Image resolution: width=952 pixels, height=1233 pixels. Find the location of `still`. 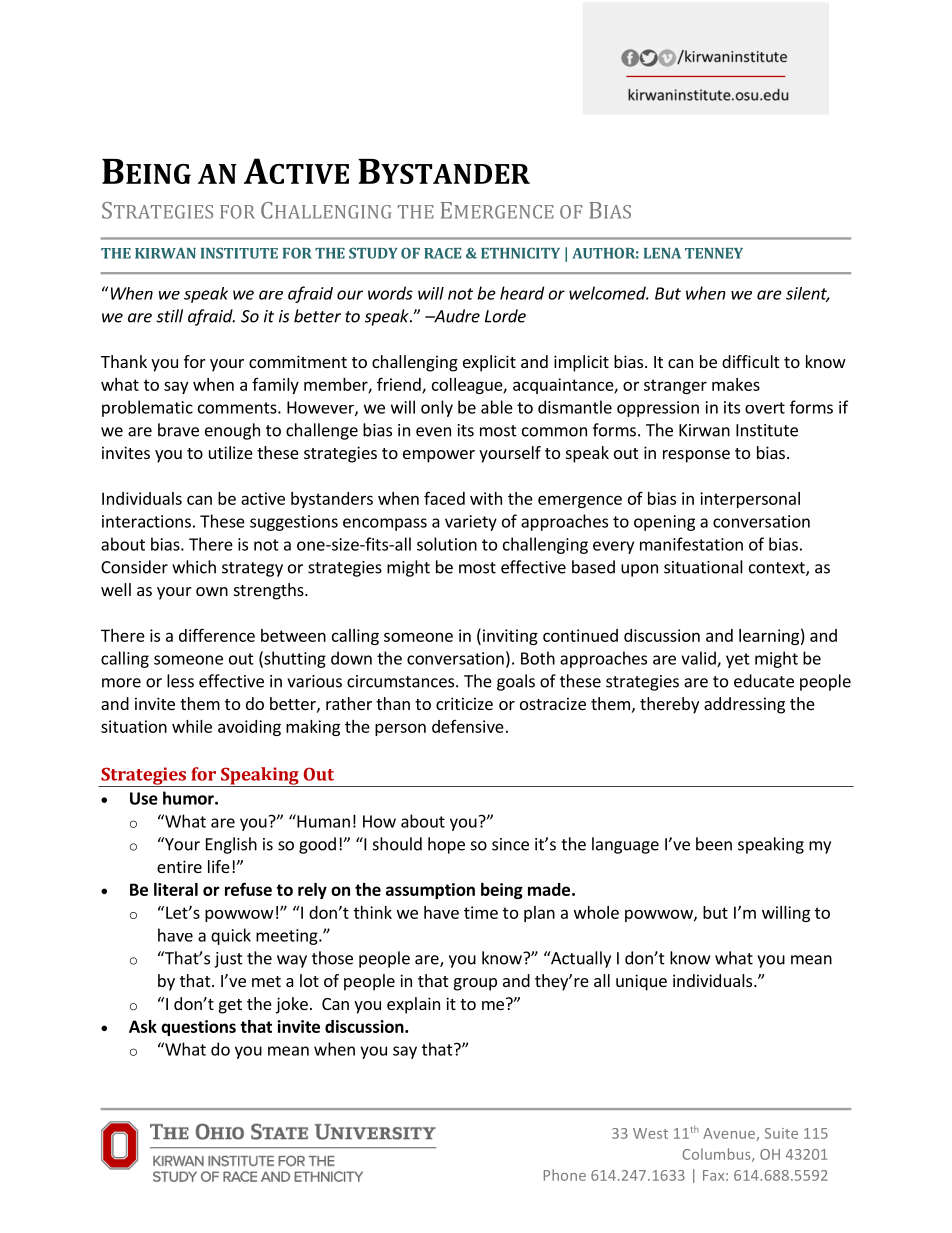

still is located at coordinates (169, 316).
